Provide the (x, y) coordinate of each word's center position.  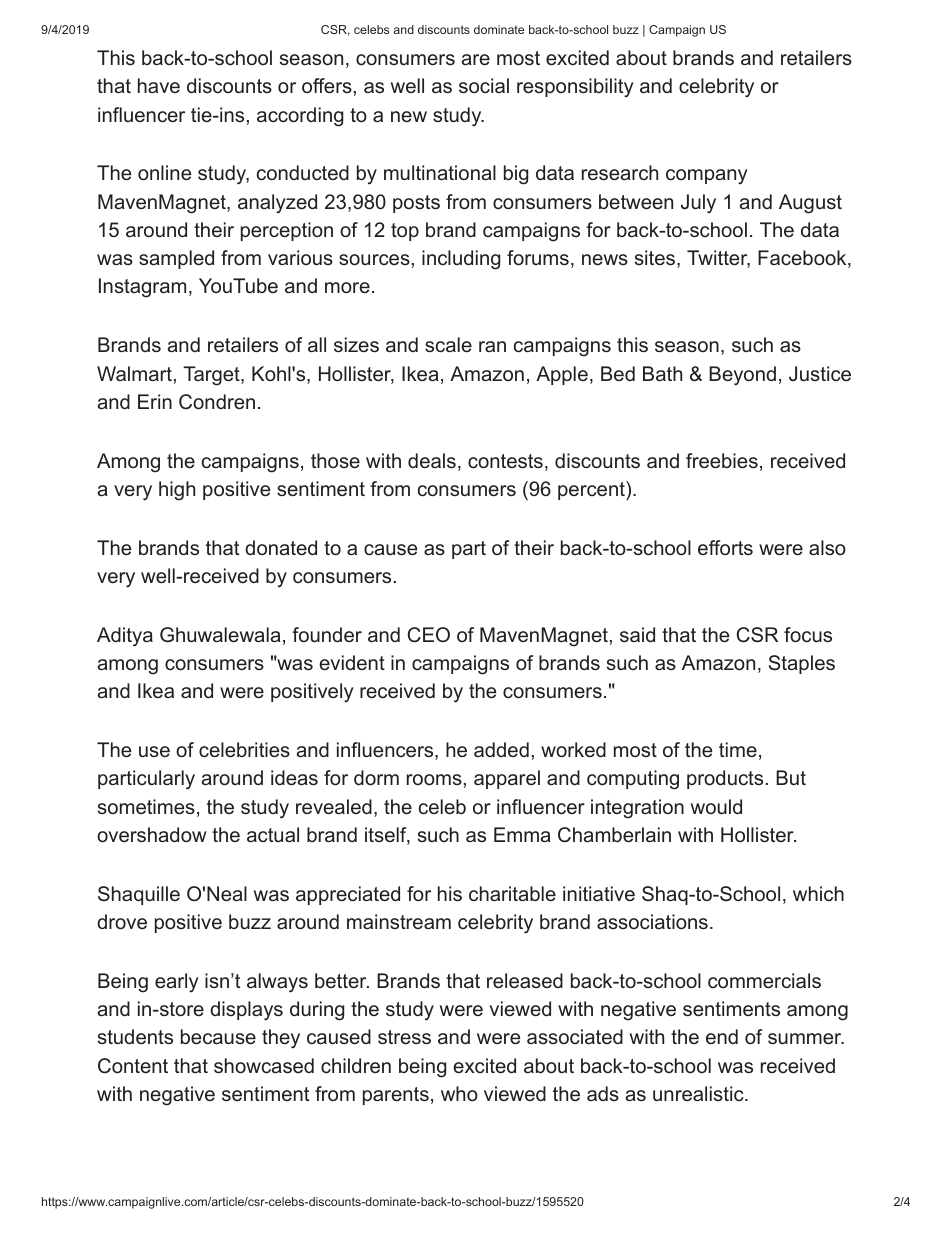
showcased (264, 1066)
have (159, 85)
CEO (429, 635)
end (722, 1036)
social (484, 85)
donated (281, 547)
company (707, 176)
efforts (725, 547)
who (459, 1093)
